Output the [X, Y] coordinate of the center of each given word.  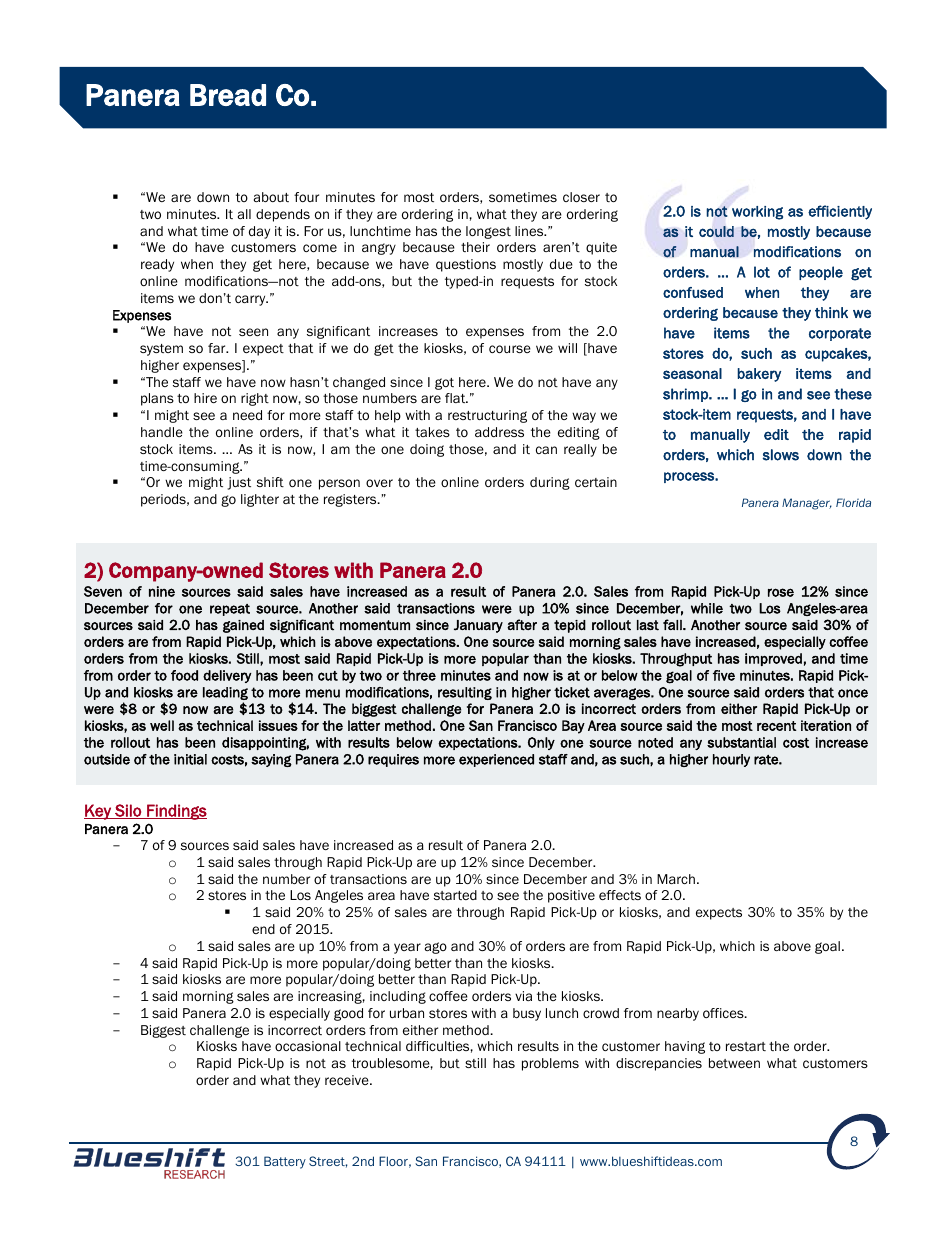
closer [581, 197]
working [757, 213]
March [676, 879]
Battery [285, 1162]
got [444, 384]
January [478, 626]
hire [205, 398]
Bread [228, 95]
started [455, 895]
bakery [759, 375]
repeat [230, 610]
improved [773, 659]
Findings [176, 812]
